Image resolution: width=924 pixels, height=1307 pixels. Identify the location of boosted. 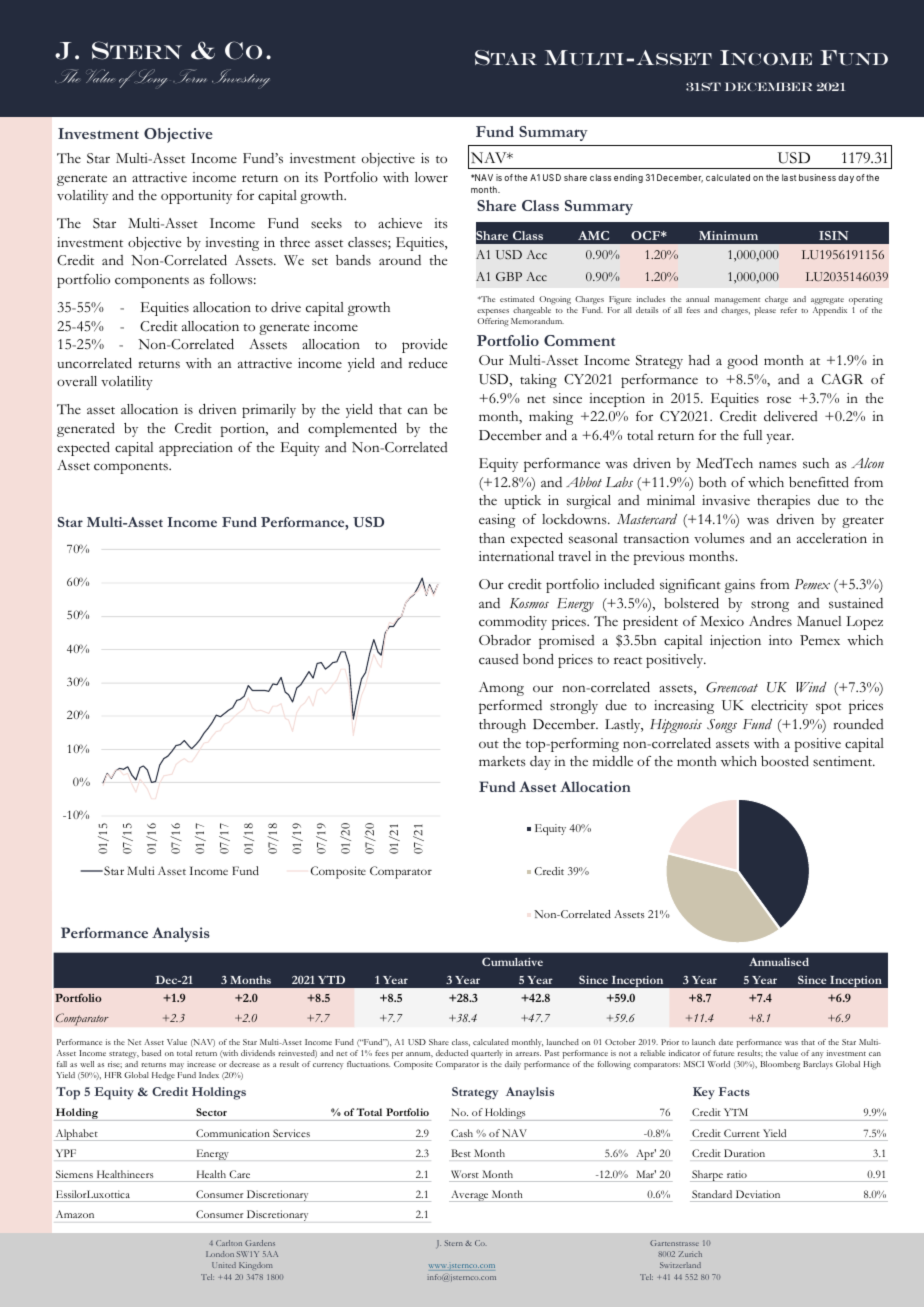
(785, 761).
